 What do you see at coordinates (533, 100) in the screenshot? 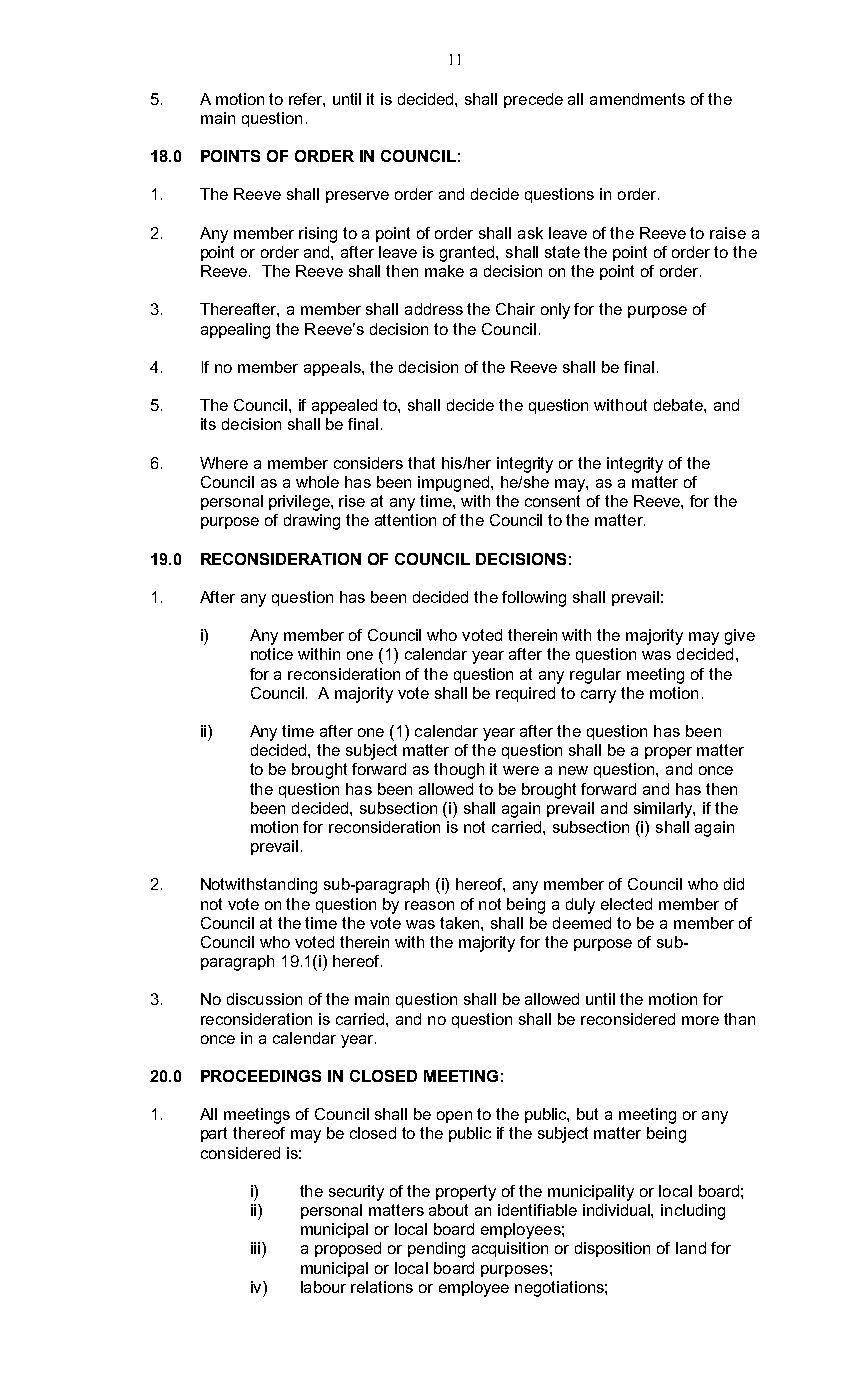
I see `precede` at bounding box center [533, 100].
